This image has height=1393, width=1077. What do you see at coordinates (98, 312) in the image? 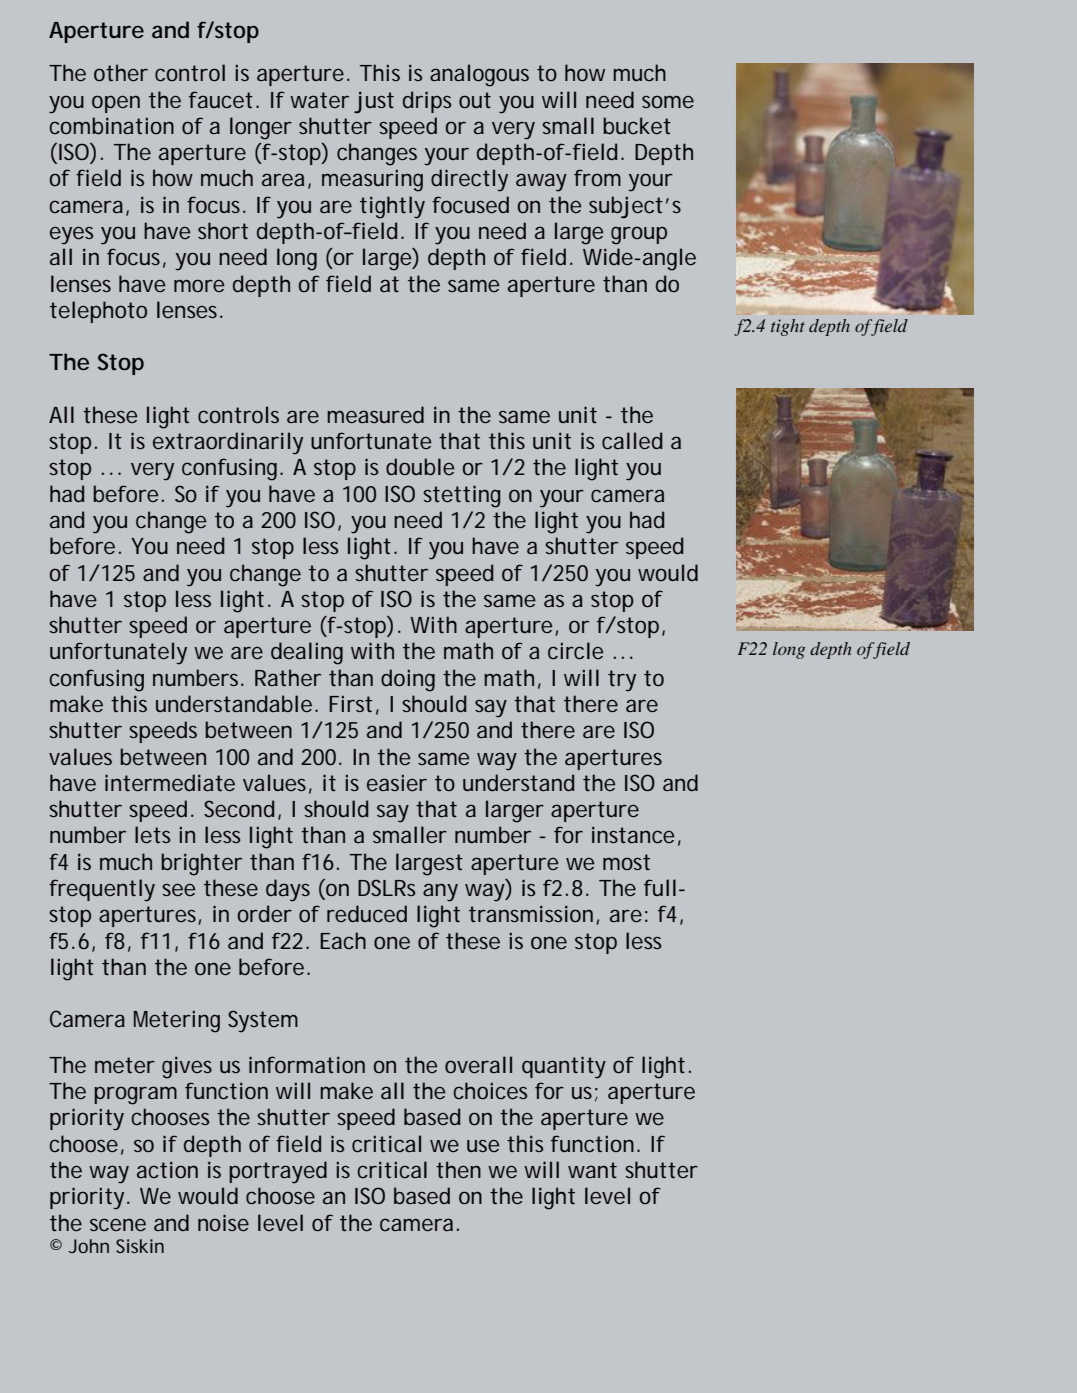
I see `telephoto` at bounding box center [98, 312].
